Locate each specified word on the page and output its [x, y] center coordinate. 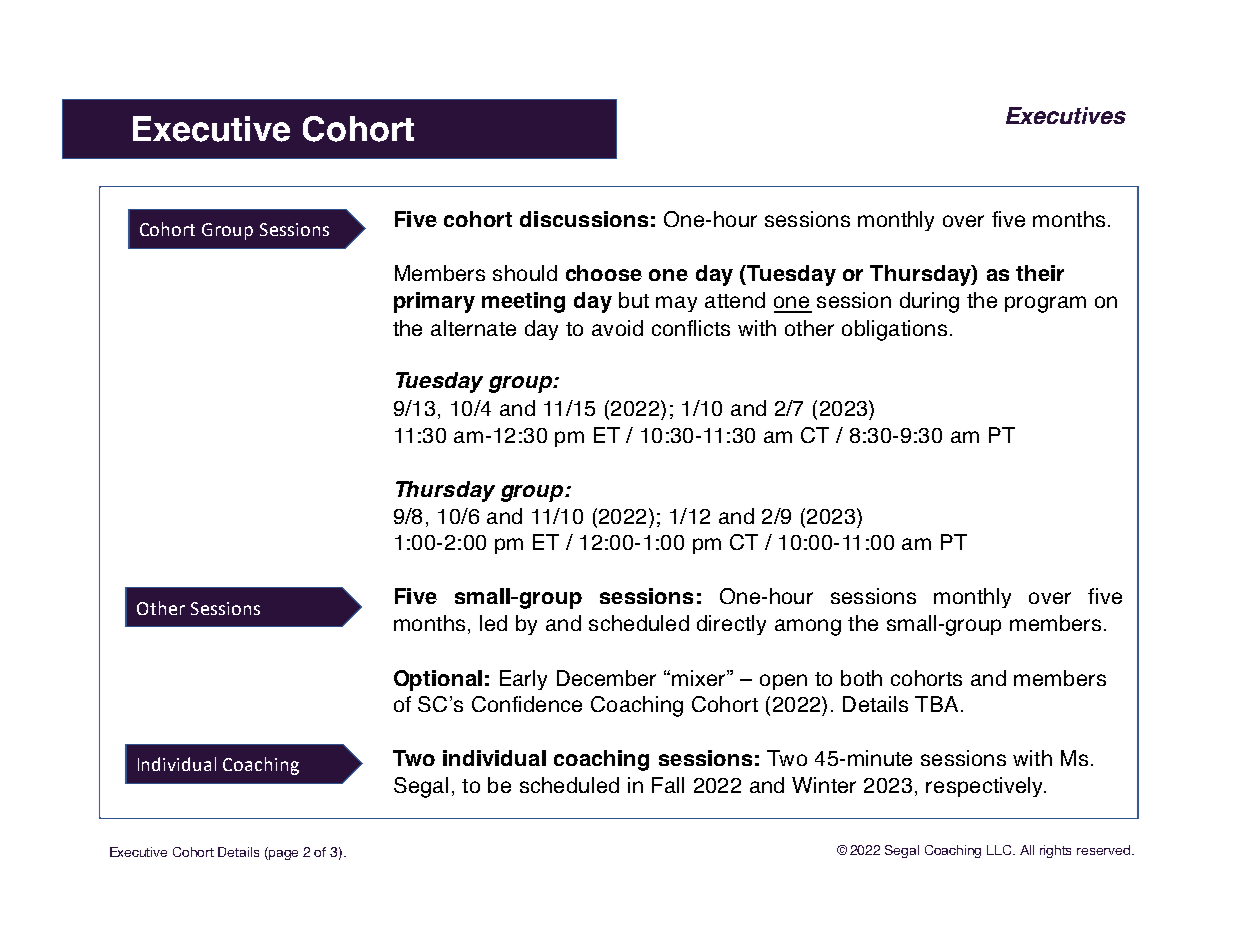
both [861, 678]
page [283, 855]
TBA [936, 704]
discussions [584, 219]
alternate [473, 328]
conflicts [691, 328]
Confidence [527, 704]
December [606, 678]
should [525, 273]
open [783, 682]
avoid [617, 328]
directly [731, 625]
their [1040, 273]
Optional [438, 680]
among [808, 627]
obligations [894, 330]
